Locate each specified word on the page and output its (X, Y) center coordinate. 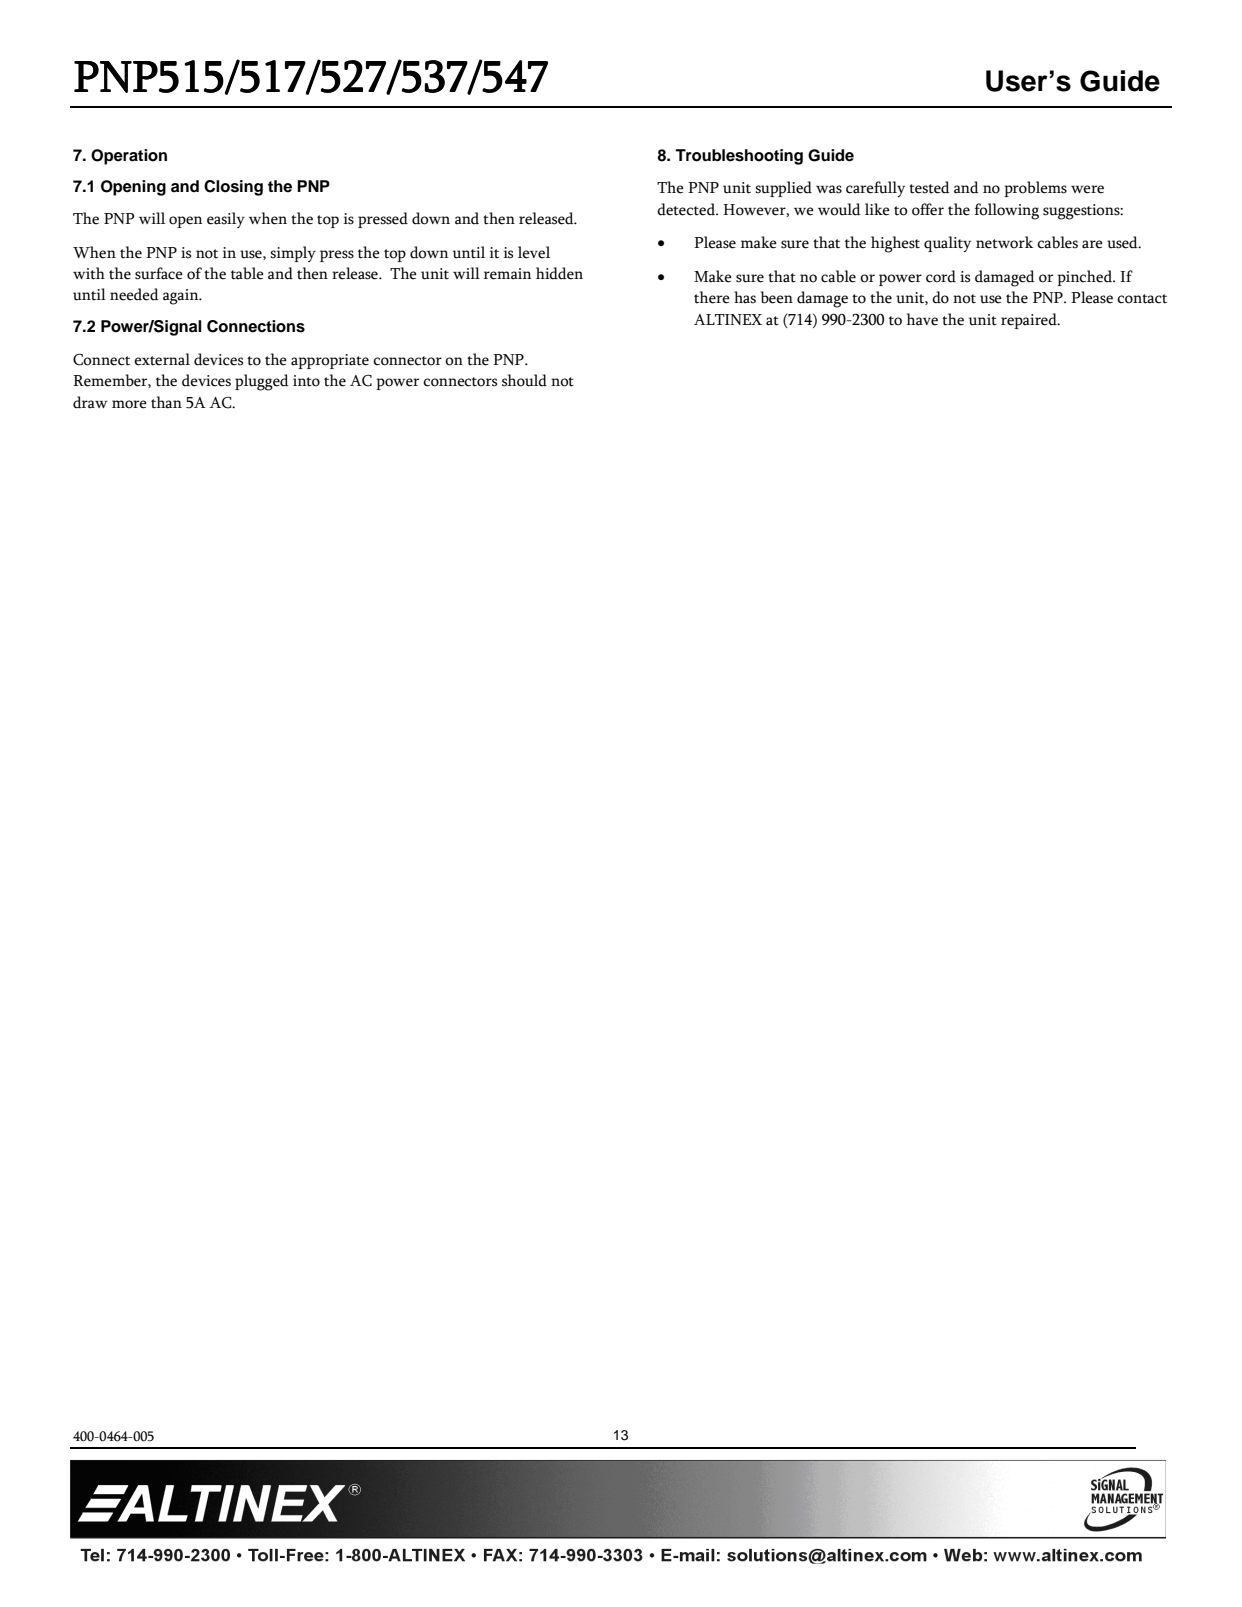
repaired (1030, 321)
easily (226, 220)
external (162, 359)
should (524, 380)
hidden (559, 273)
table (247, 273)
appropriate (330, 361)
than (166, 402)
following (1006, 211)
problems (1035, 189)
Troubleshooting (739, 157)
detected (687, 209)
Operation (129, 157)
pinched (1085, 278)
